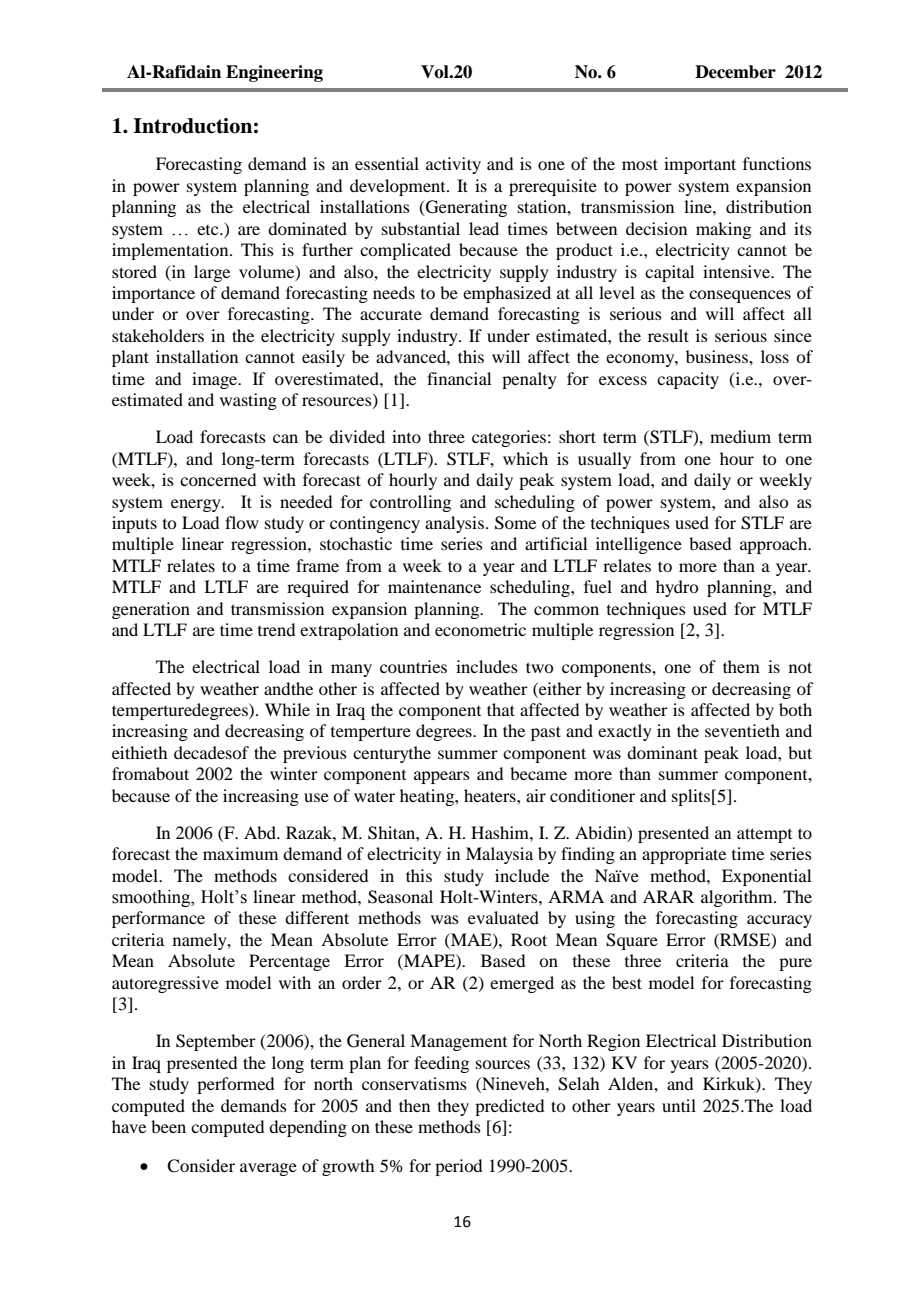 The image size is (924, 1308). Describe the element at coordinates (718, 356) in the image. I see `business` at that location.
